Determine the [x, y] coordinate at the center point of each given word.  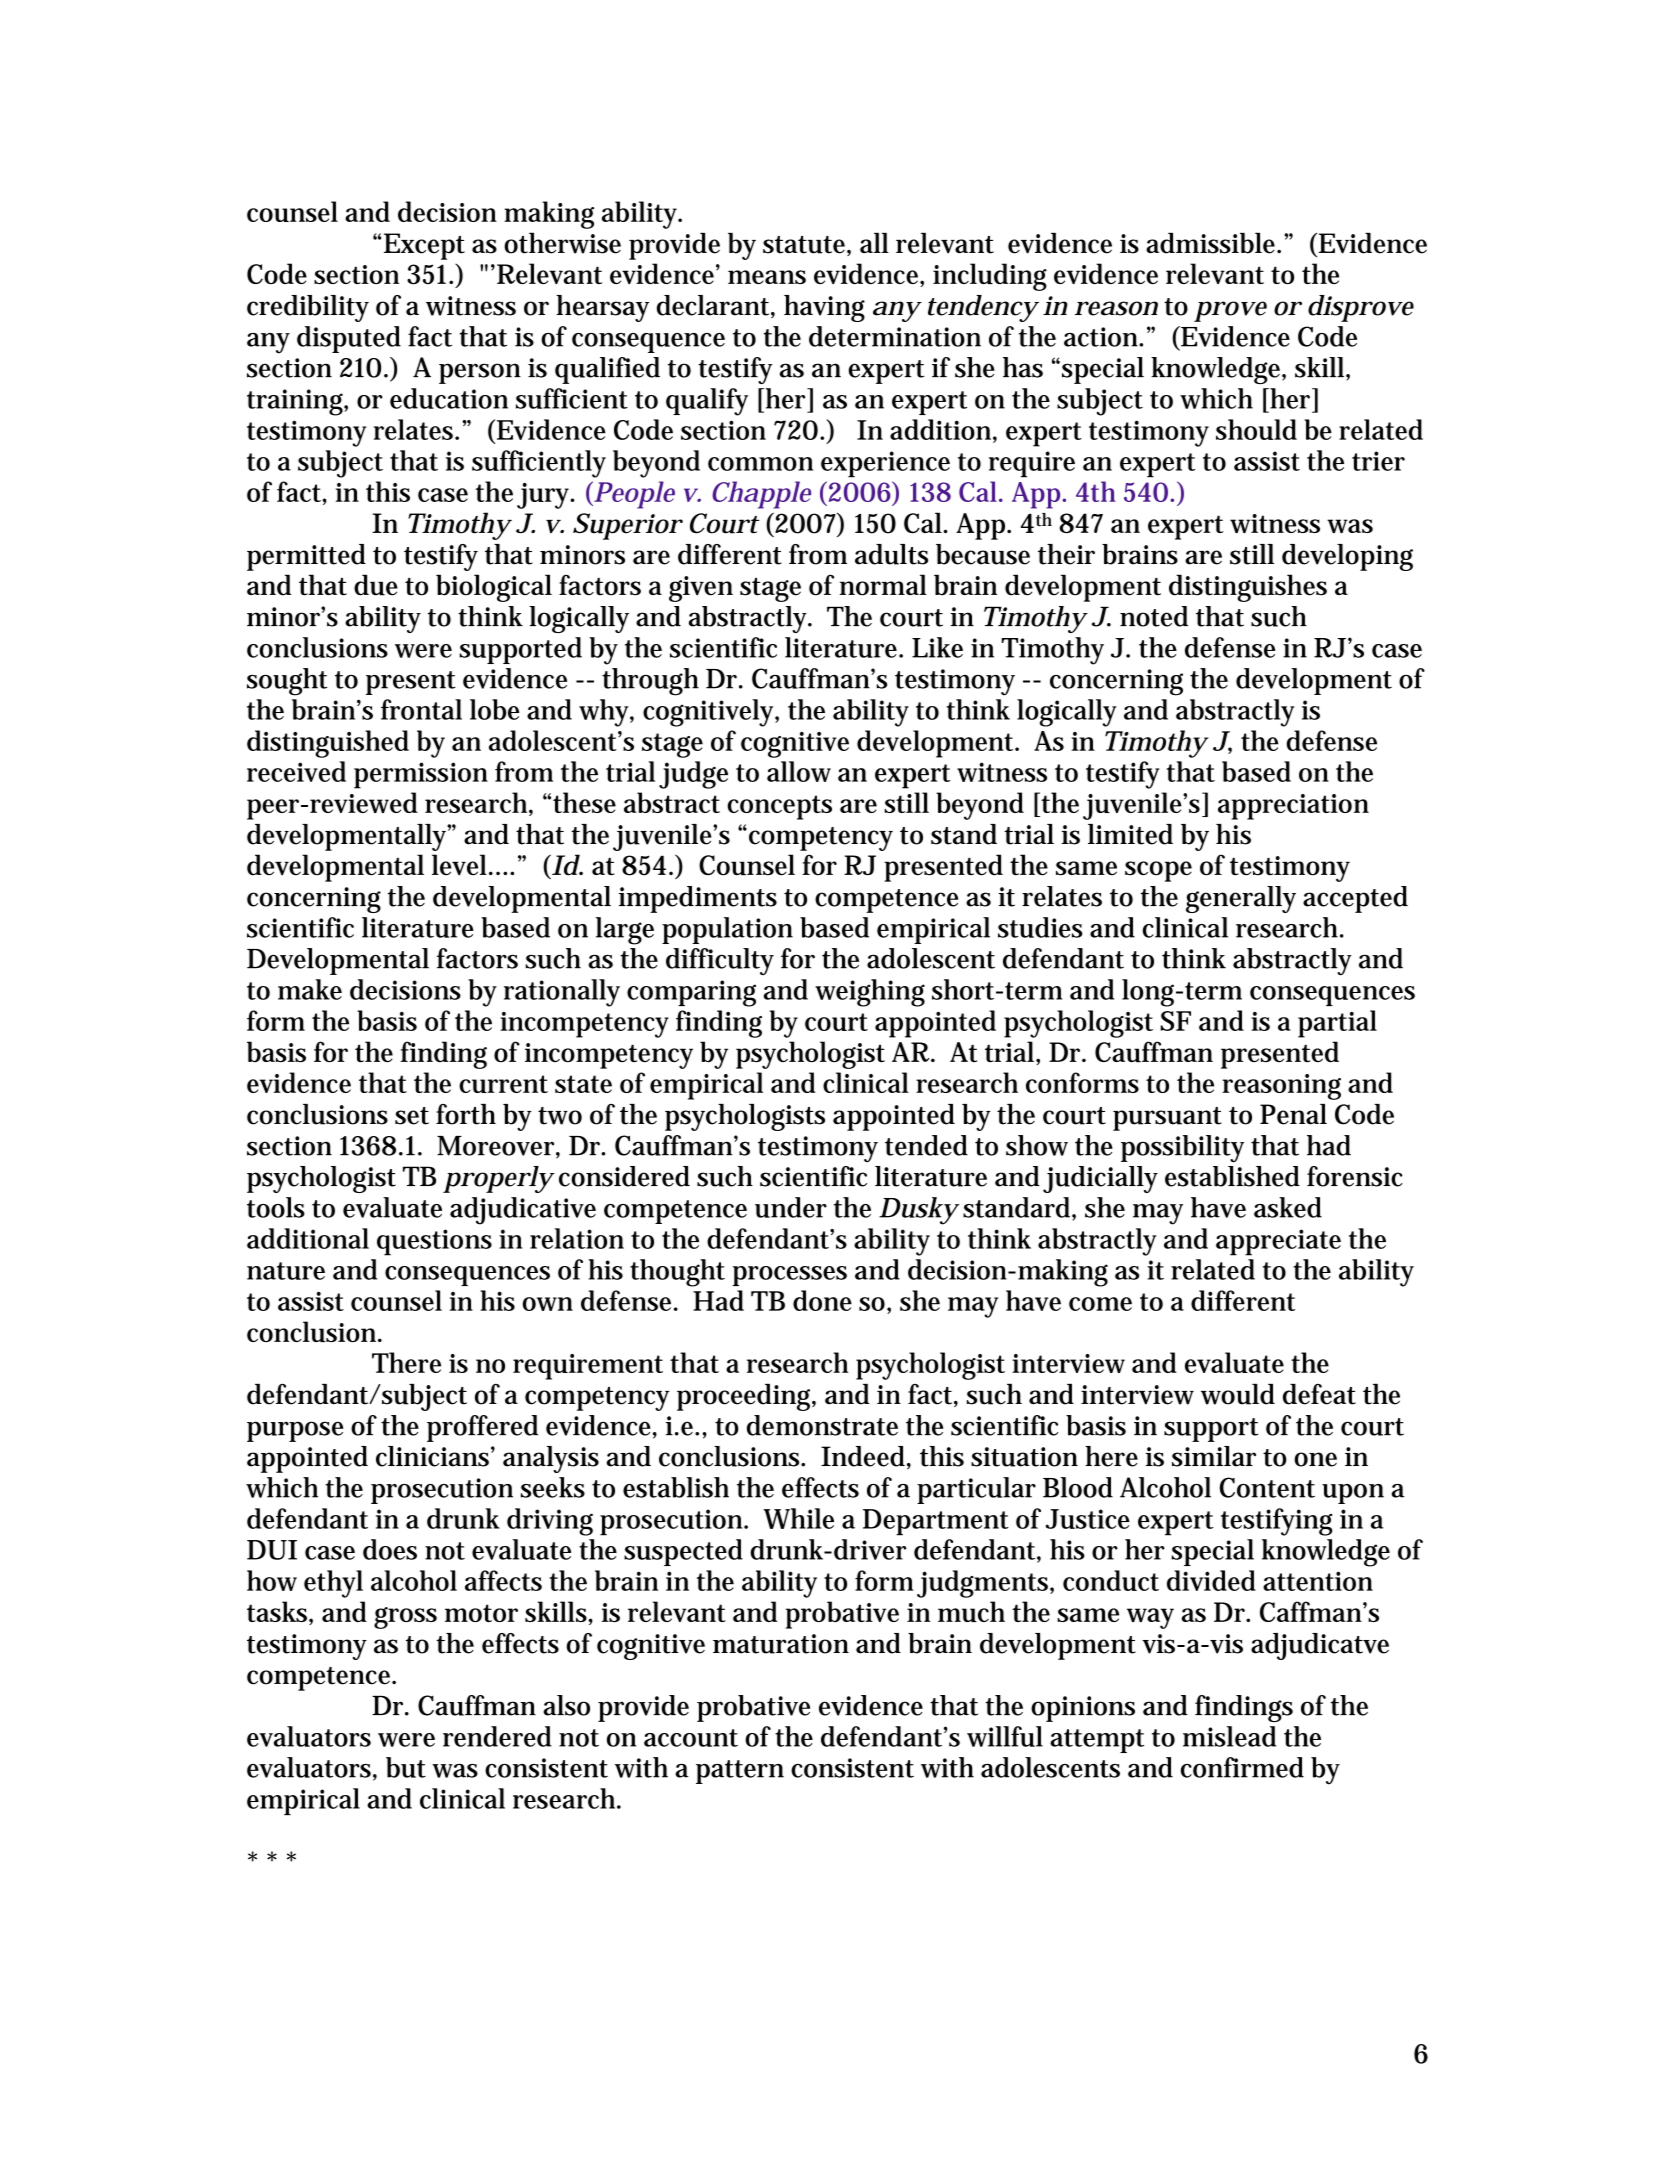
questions [434, 1242]
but [406, 1767]
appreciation [1293, 807]
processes [790, 1276]
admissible [1212, 243]
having [824, 308]
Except [424, 246]
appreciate [1278, 1242]
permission [421, 775]
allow [799, 771]
